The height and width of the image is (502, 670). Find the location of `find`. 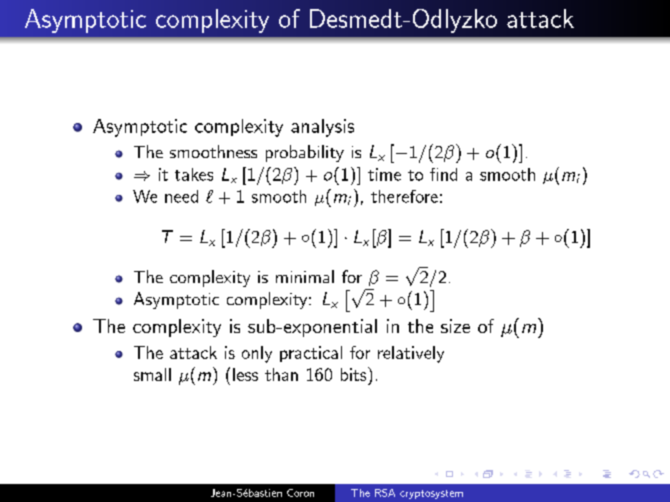

find is located at coordinates (443, 174).
